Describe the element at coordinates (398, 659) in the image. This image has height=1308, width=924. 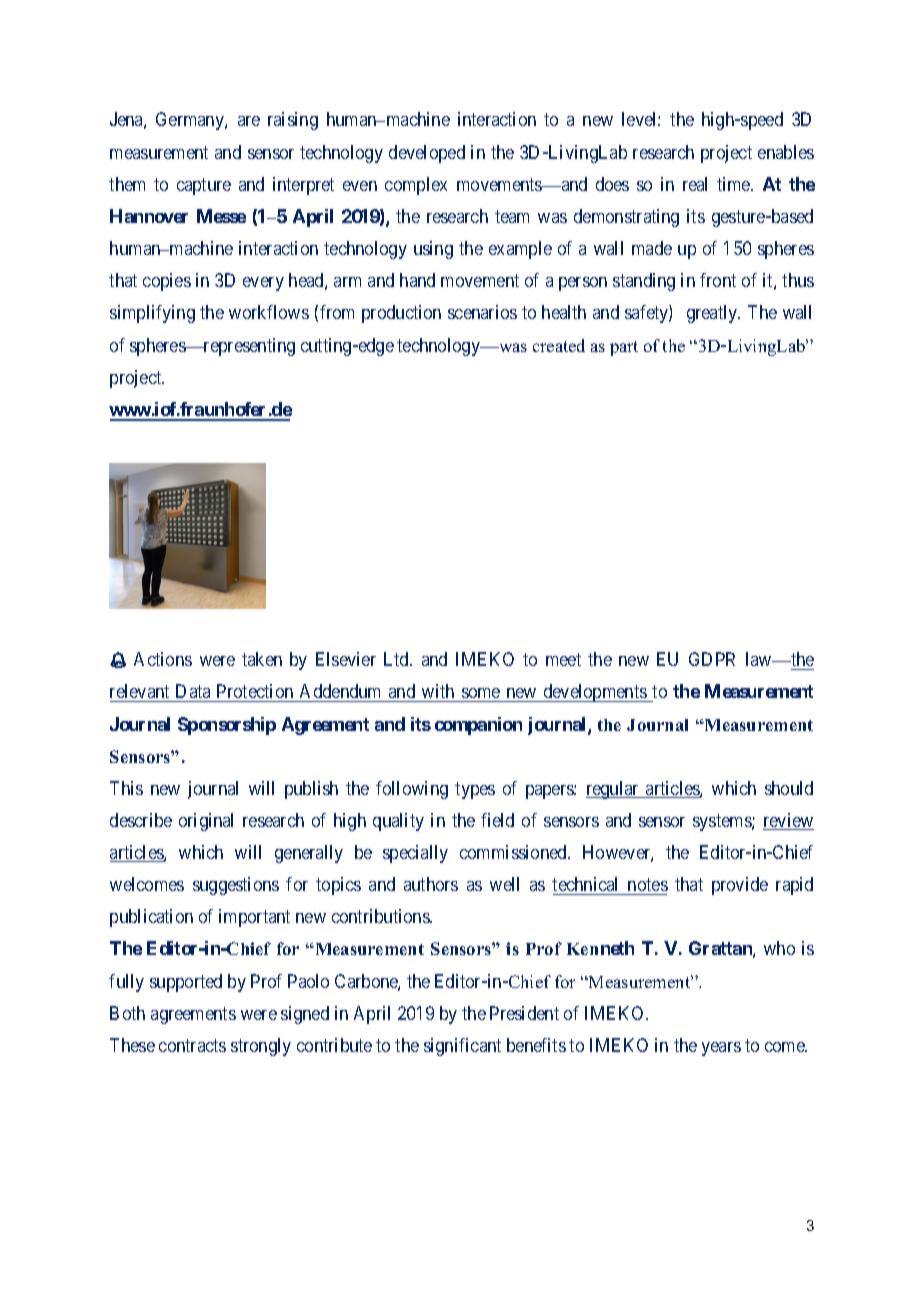
I see `Ltd` at that location.
